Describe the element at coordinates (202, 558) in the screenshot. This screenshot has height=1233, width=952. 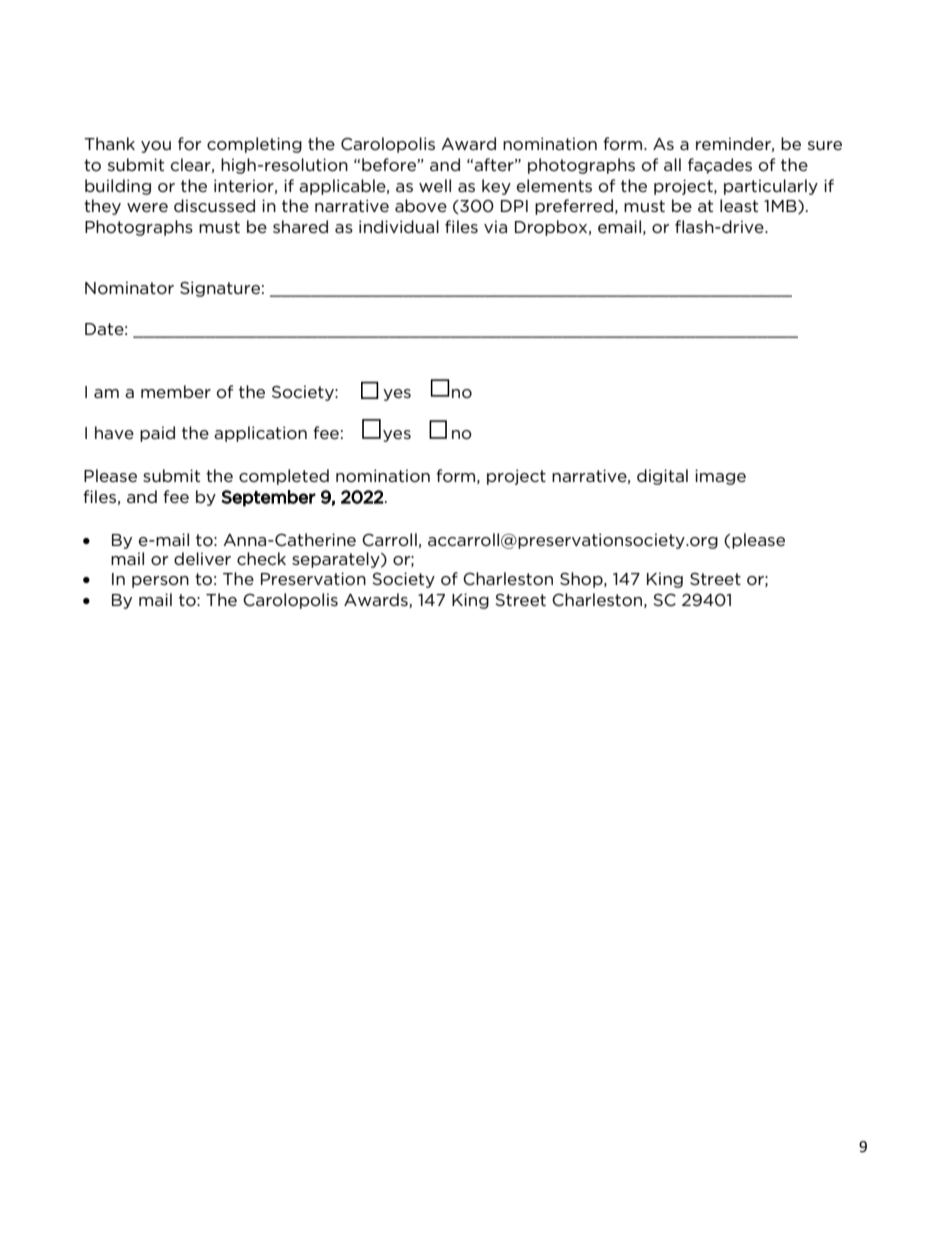
I see `deliver` at that location.
